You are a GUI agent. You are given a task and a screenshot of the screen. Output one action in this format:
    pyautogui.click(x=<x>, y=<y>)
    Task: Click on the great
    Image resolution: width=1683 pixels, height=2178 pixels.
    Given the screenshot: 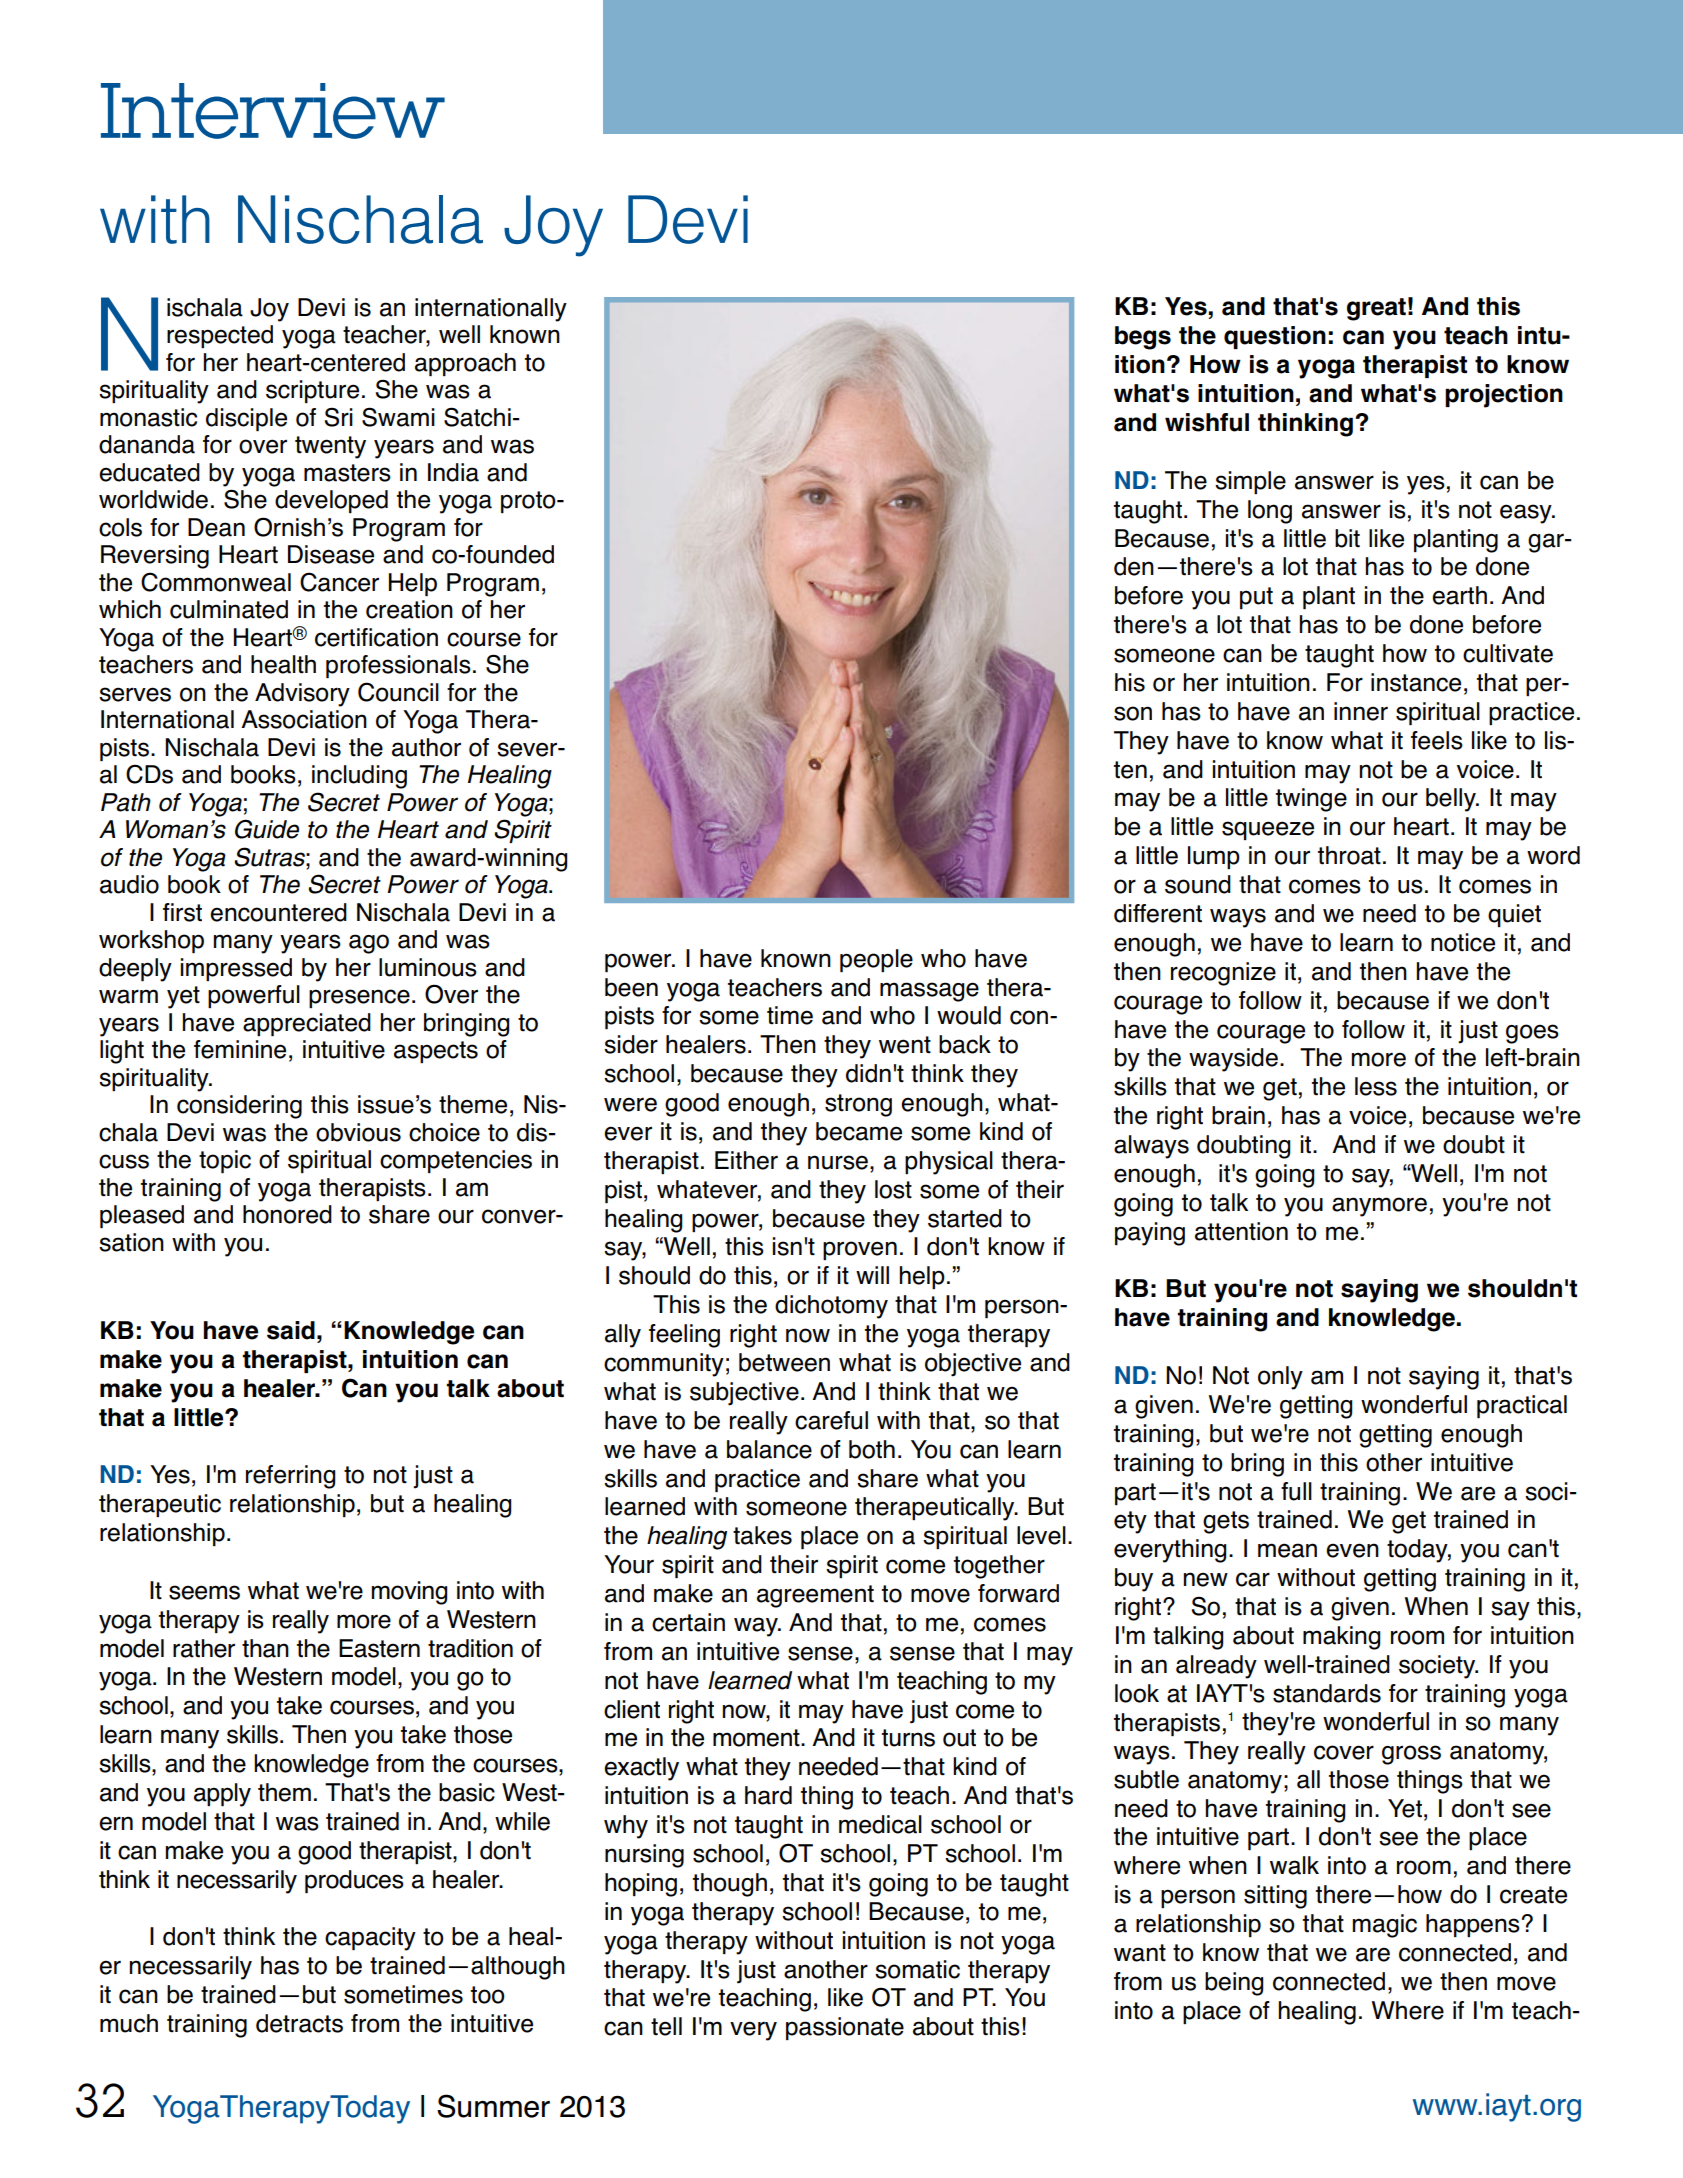 What is the action you would take?
    pyautogui.click(x=1376, y=309)
